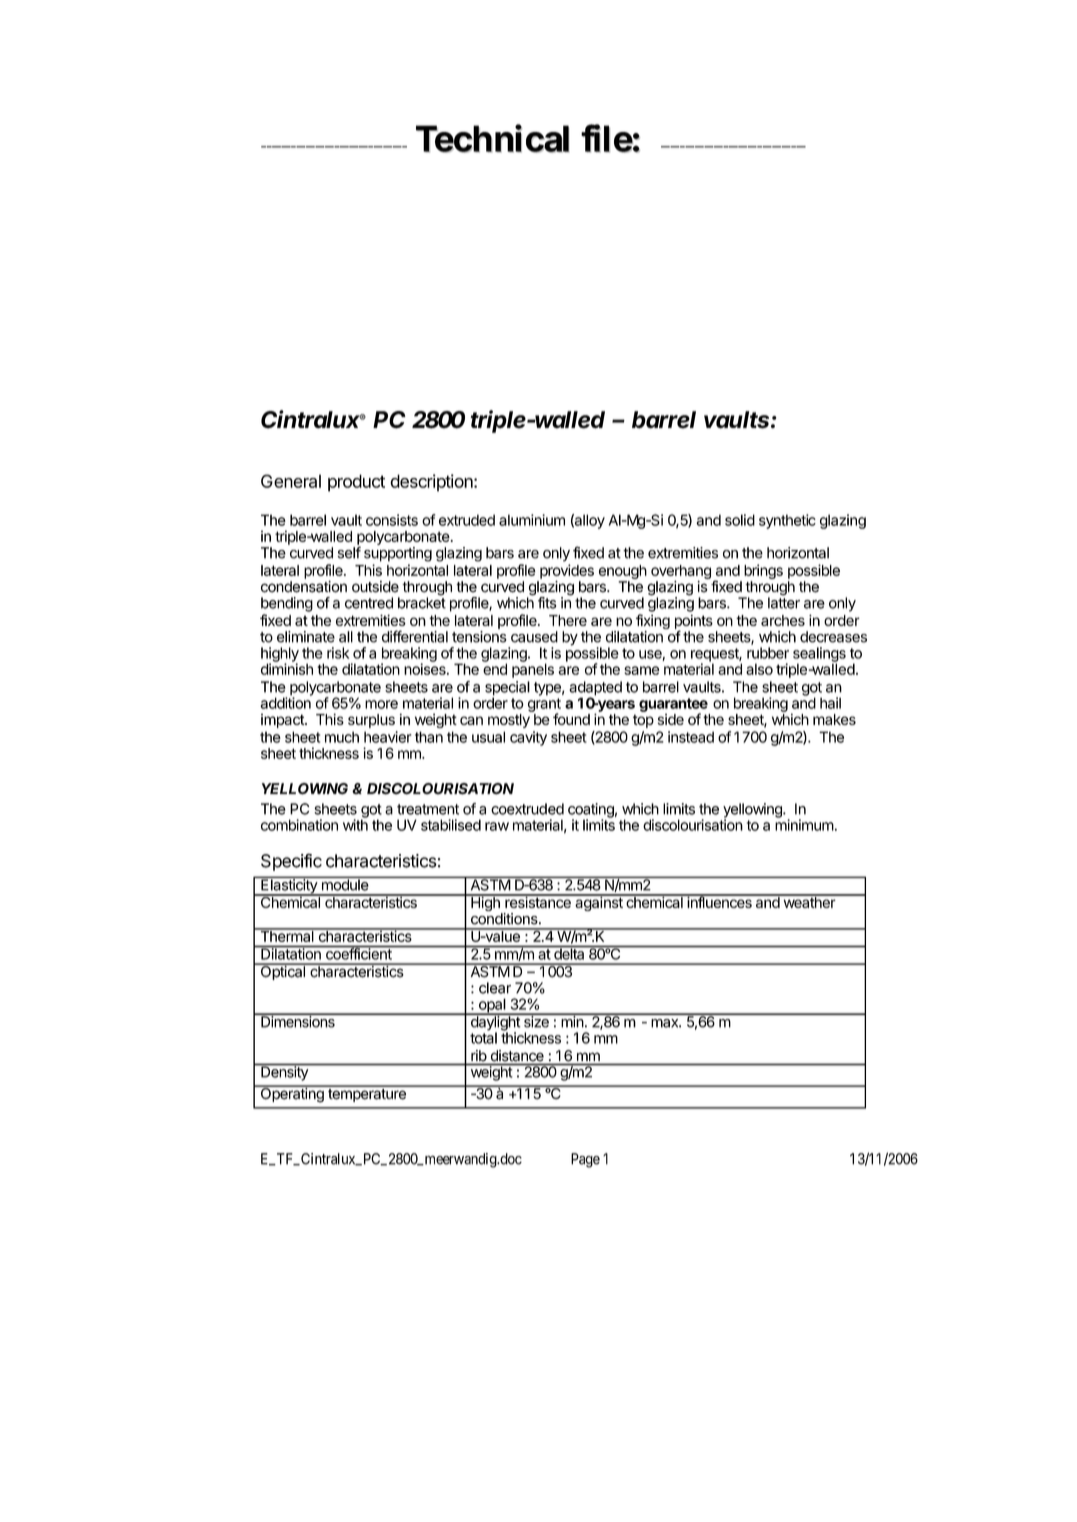  Describe the element at coordinates (292, 1094) in the image. I see `Operating` at that location.
